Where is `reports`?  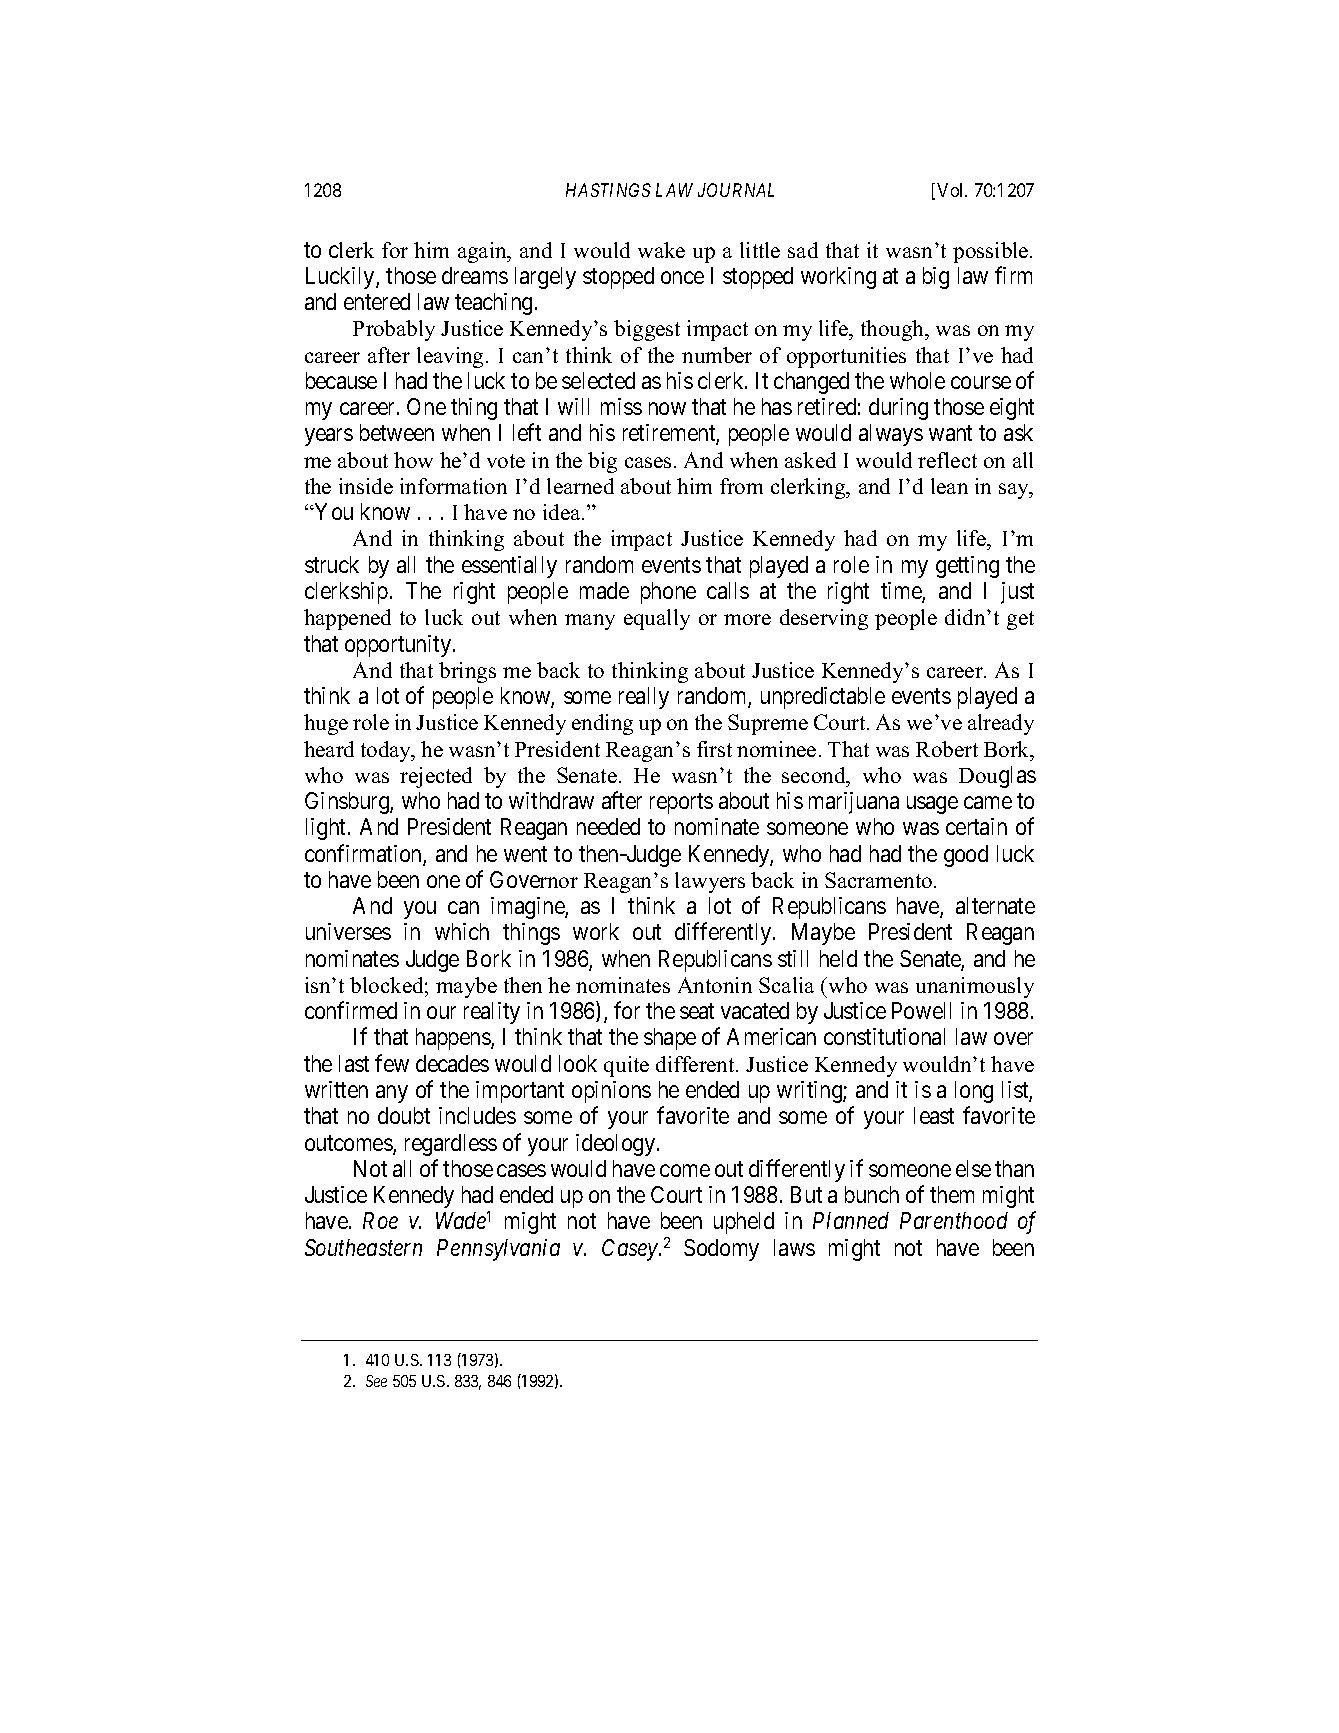
reports is located at coordinates (681, 804).
